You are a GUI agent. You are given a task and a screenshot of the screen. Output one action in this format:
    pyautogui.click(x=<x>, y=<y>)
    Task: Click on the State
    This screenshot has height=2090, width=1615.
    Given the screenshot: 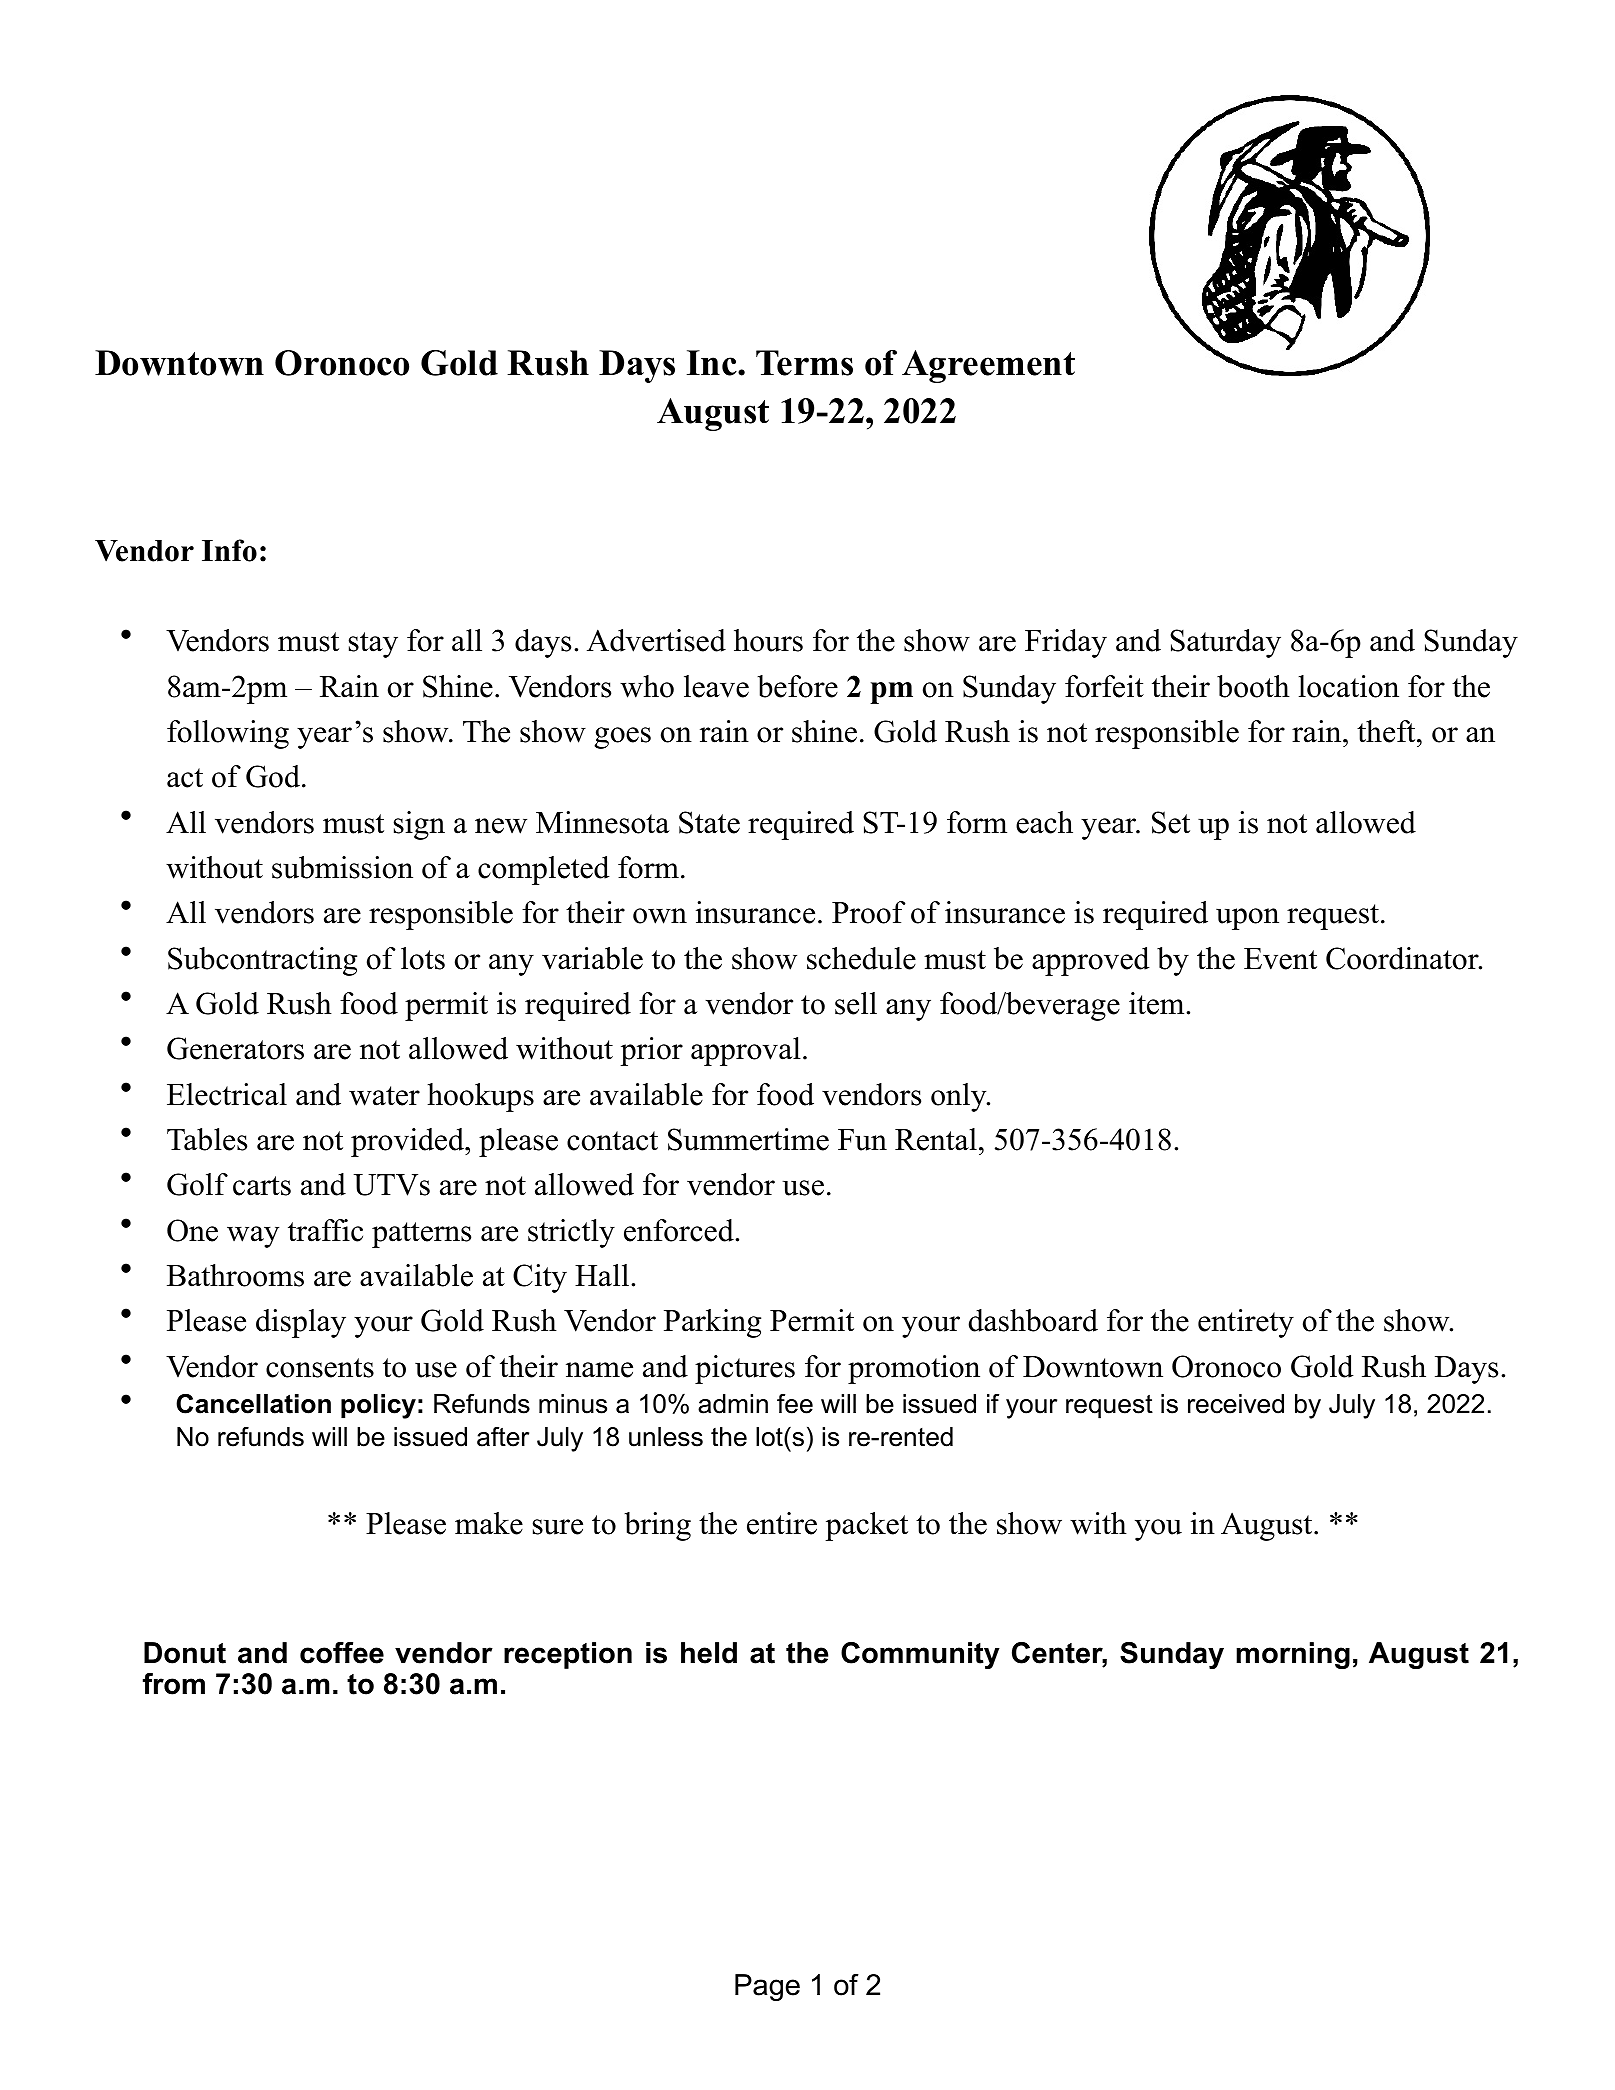 What is the action you would take?
    pyautogui.click(x=709, y=822)
